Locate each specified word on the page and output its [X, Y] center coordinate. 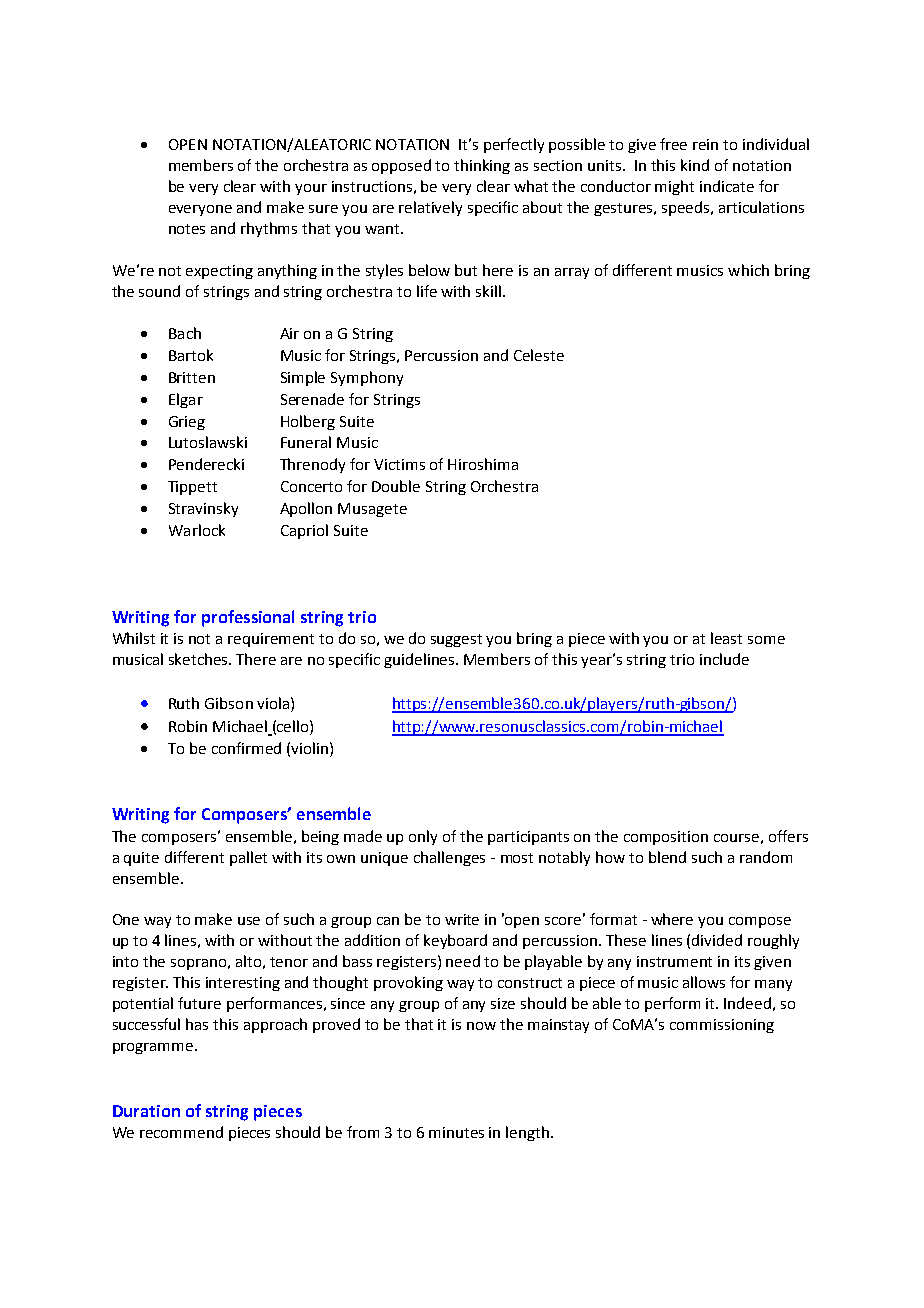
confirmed [246, 748]
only [423, 837]
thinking [482, 166]
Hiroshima [483, 464]
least [726, 638]
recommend [181, 1132]
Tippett [192, 488]
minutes [456, 1132]
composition [666, 838]
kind [695, 165]
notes [187, 229]
